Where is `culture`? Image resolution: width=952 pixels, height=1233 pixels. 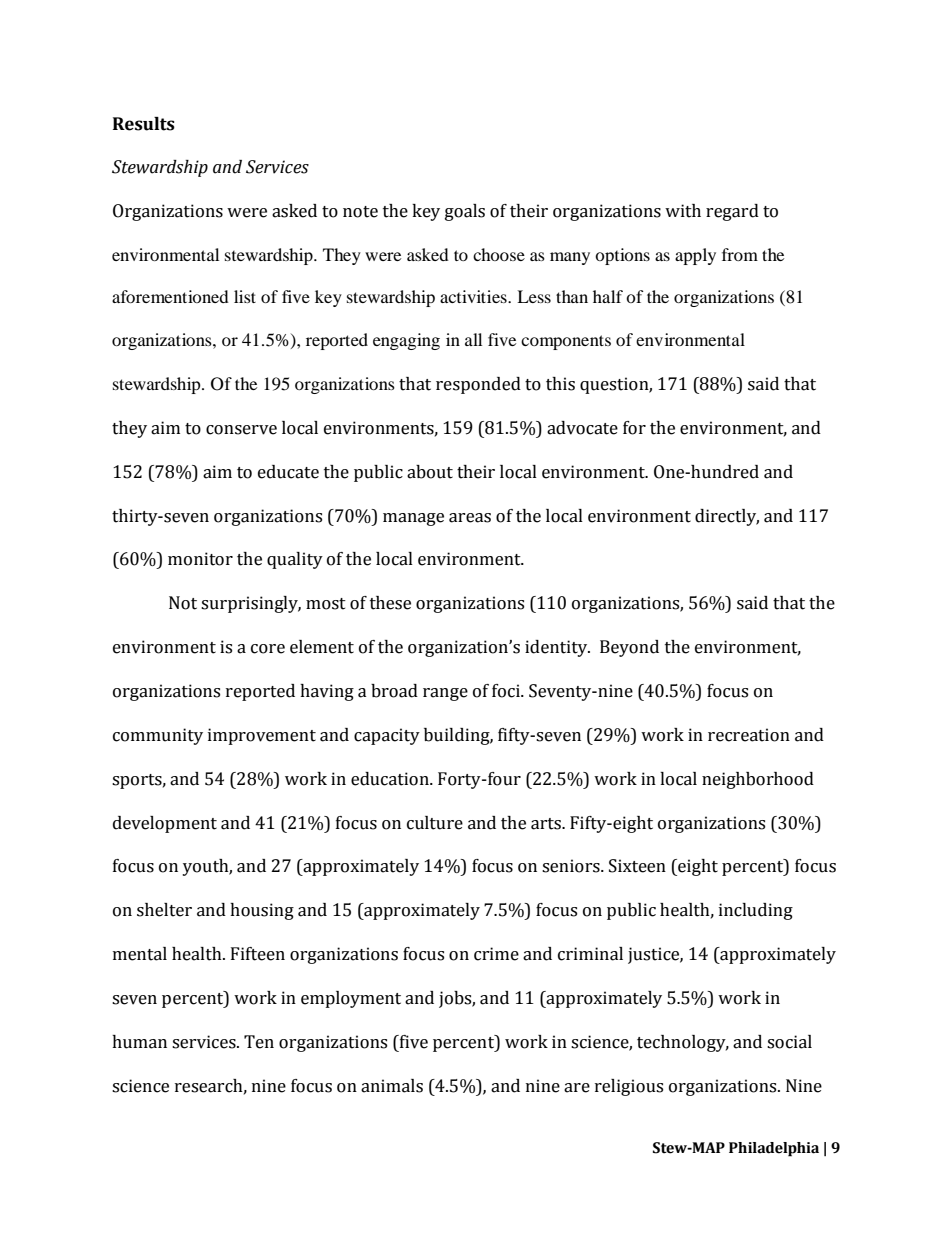
culture is located at coordinates (435, 823).
